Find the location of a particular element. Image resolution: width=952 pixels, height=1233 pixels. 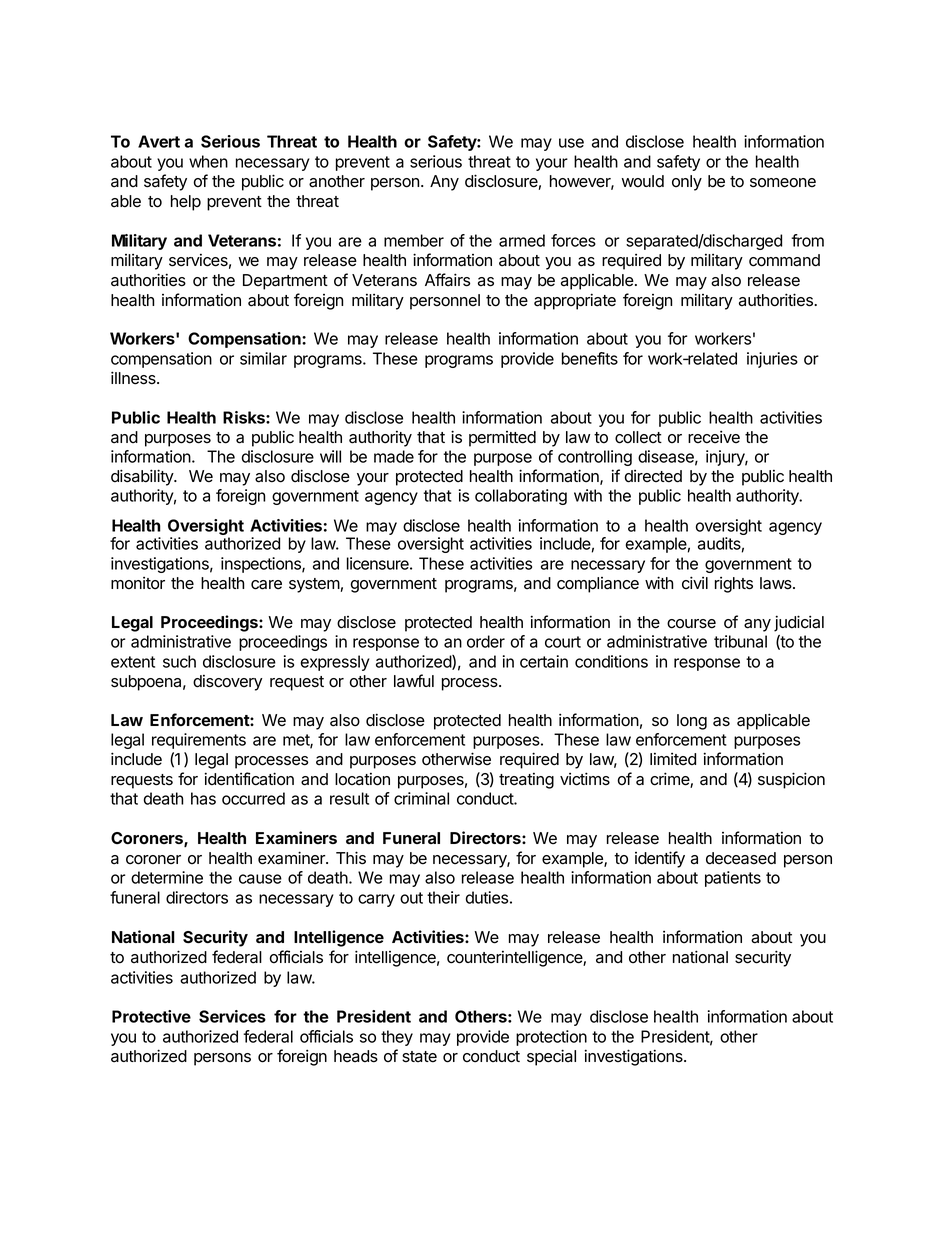

collaborating is located at coordinates (521, 497).
